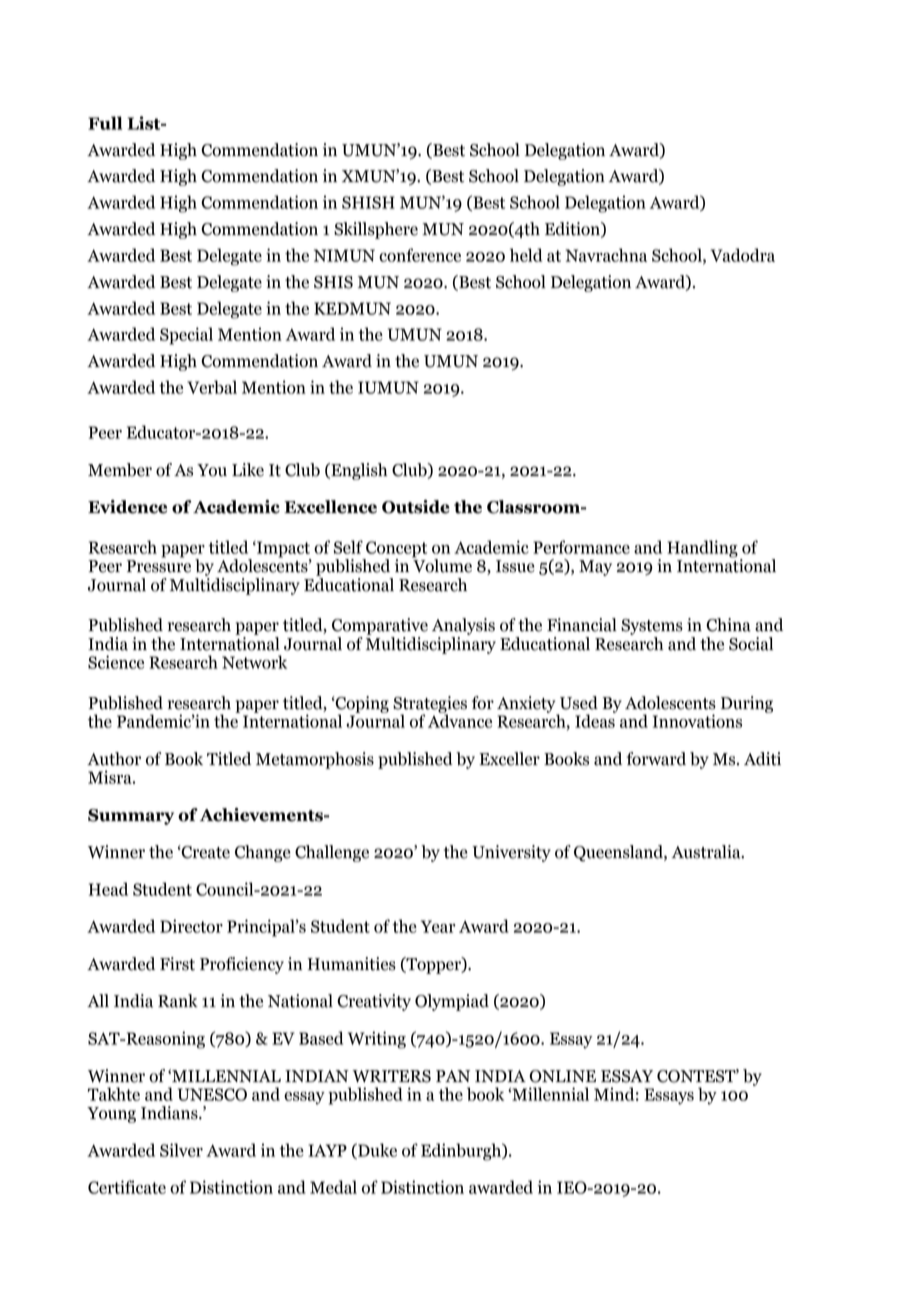 The width and height of the document is (924, 1308). Describe the element at coordinates (116, 662) in the document. I see `Science` at that location.
